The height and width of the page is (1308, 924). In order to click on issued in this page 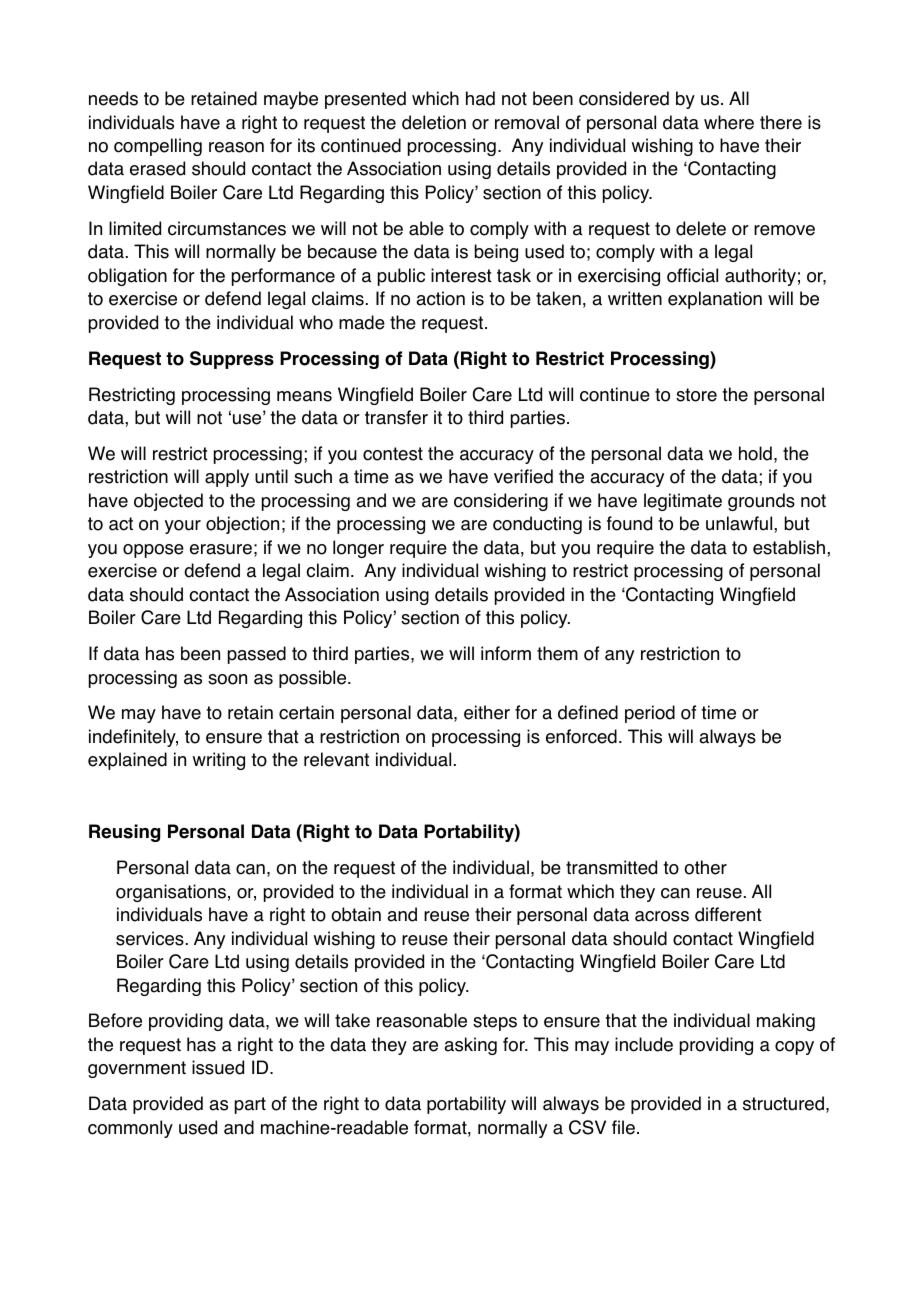, I will do `click(218, 1067)`.
